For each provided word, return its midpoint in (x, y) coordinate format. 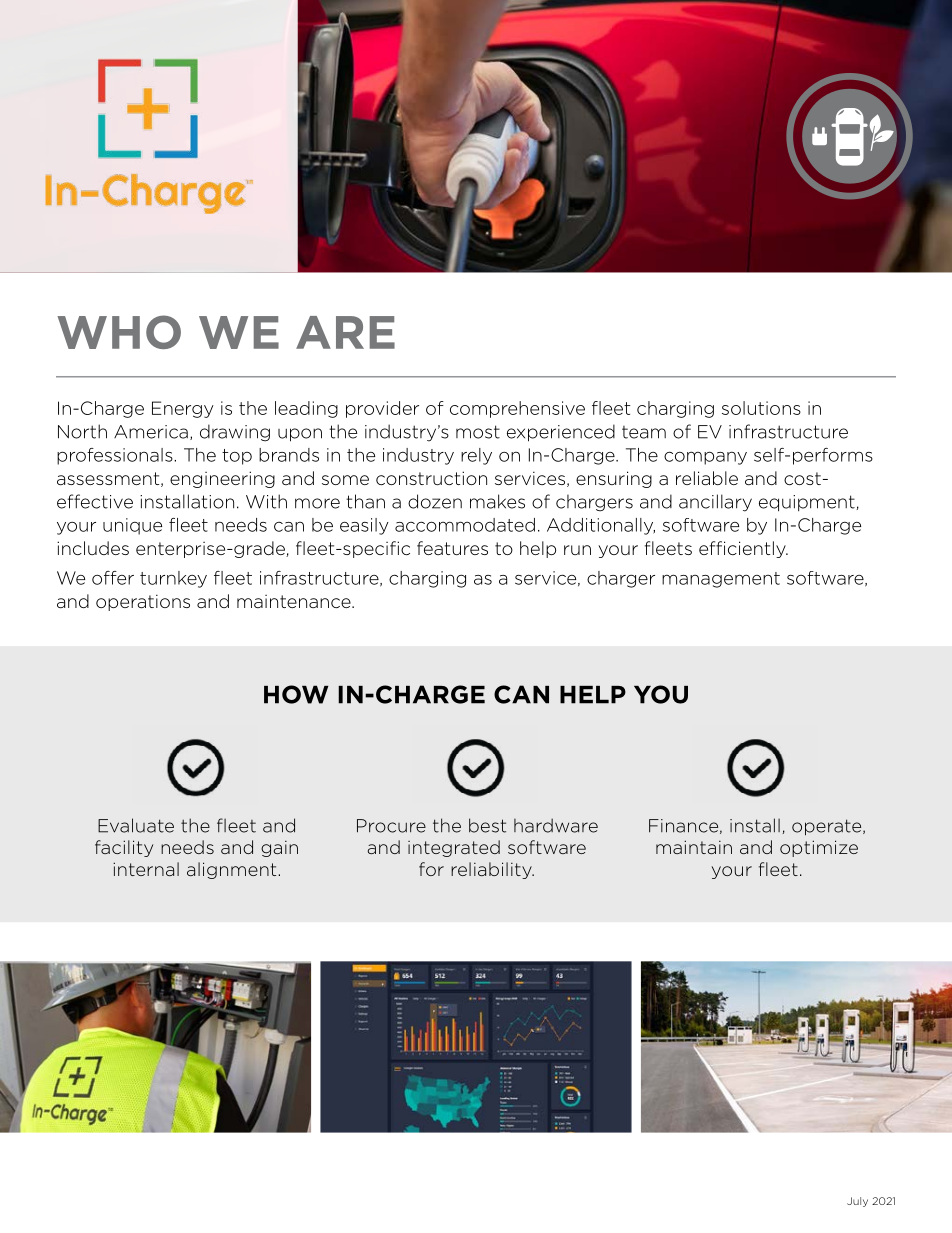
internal (146, 869)
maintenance (295, 601)
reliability (492, 870)
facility (124, 848)
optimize (819, 848)
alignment (233, 870)
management (721, 580)
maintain (694, 847)
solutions (761, 408)
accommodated (465, 525)
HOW (296, 694)
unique (132, 526)
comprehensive (517, 409)
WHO (119, 332)
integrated (454, 848)
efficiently (743, 549)
